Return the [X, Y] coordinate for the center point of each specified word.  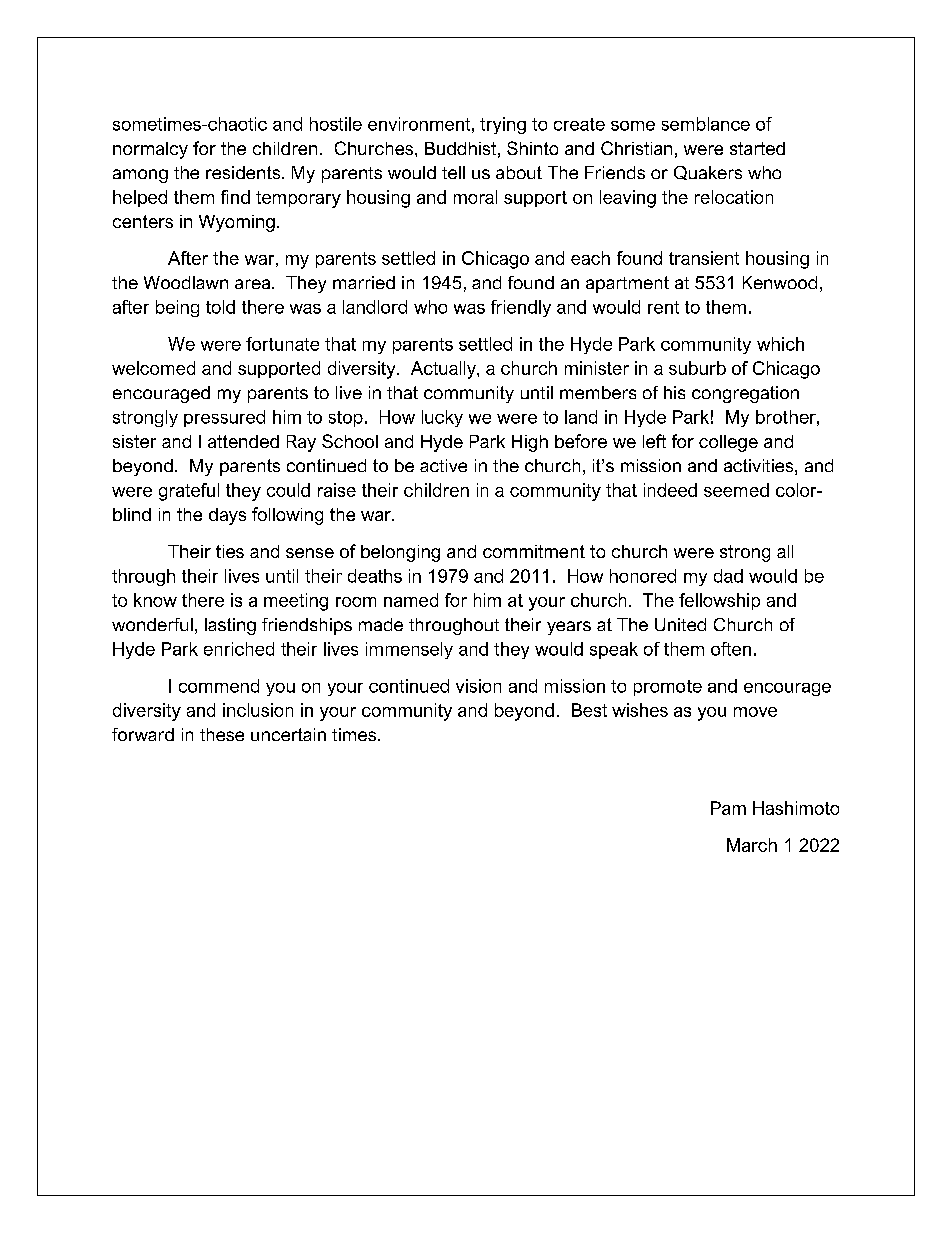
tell [453, 172]
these [222, 734]
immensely [409, 650]
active [443, 465]
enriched [239, 649]
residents [244, 172]
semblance [706, 124]
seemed [736, 490]
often [731, 649]
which [780, 344]
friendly [521, 308]
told [220, 307]
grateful [189, 492]
